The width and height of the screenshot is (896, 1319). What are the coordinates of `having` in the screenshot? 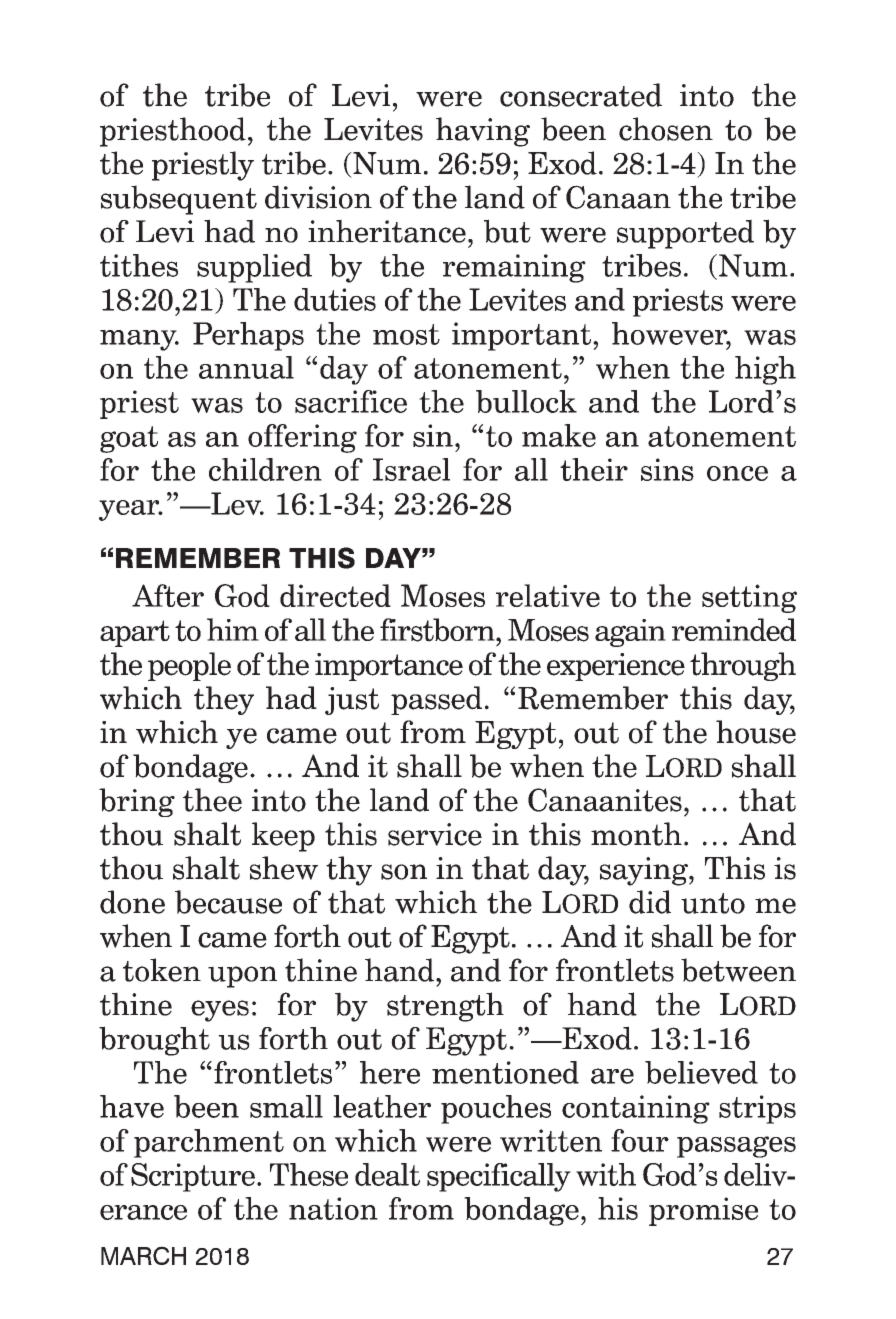 It's located at (483, 132).
